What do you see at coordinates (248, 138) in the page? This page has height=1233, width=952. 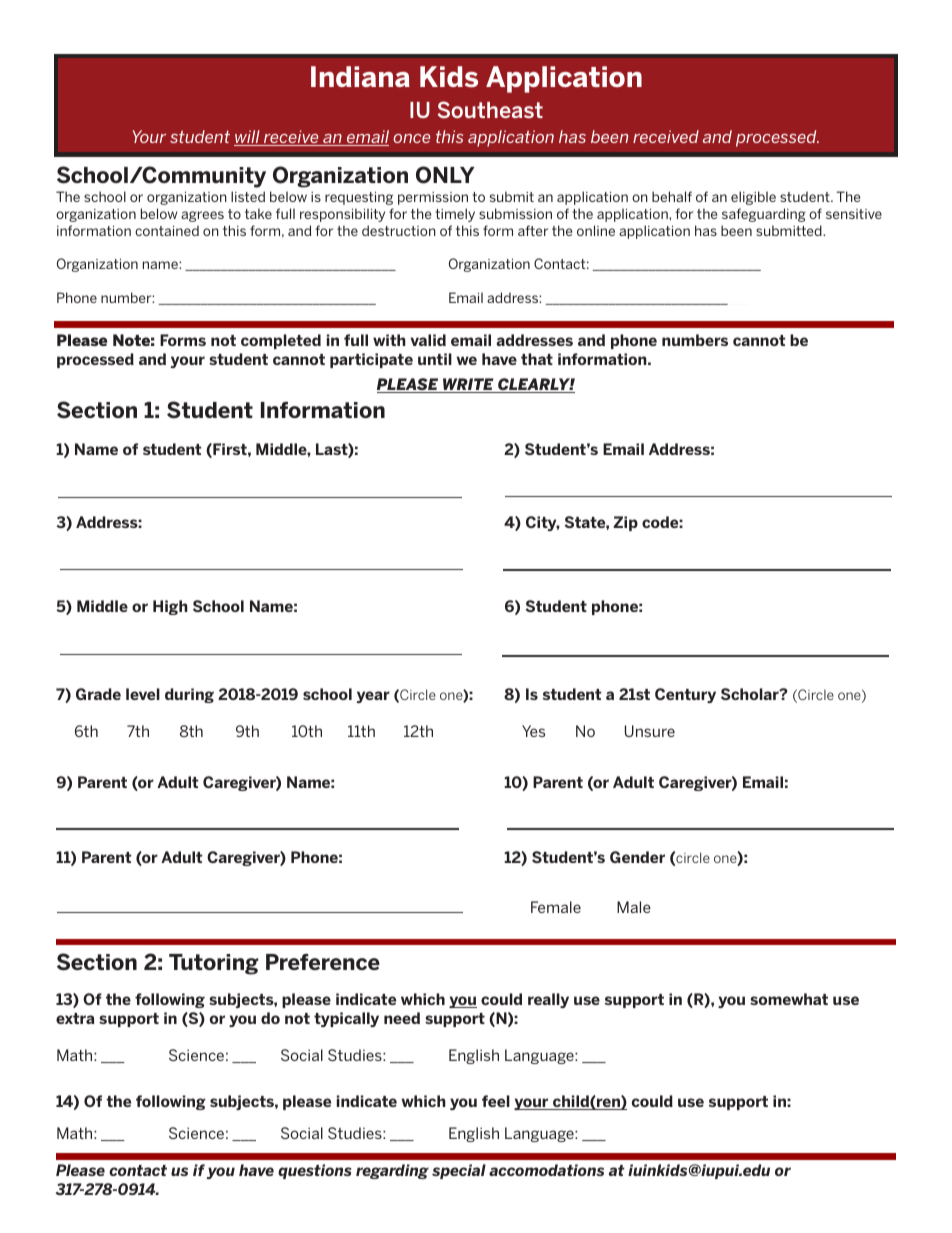 I see `will` at bounding box center [248, 138].
